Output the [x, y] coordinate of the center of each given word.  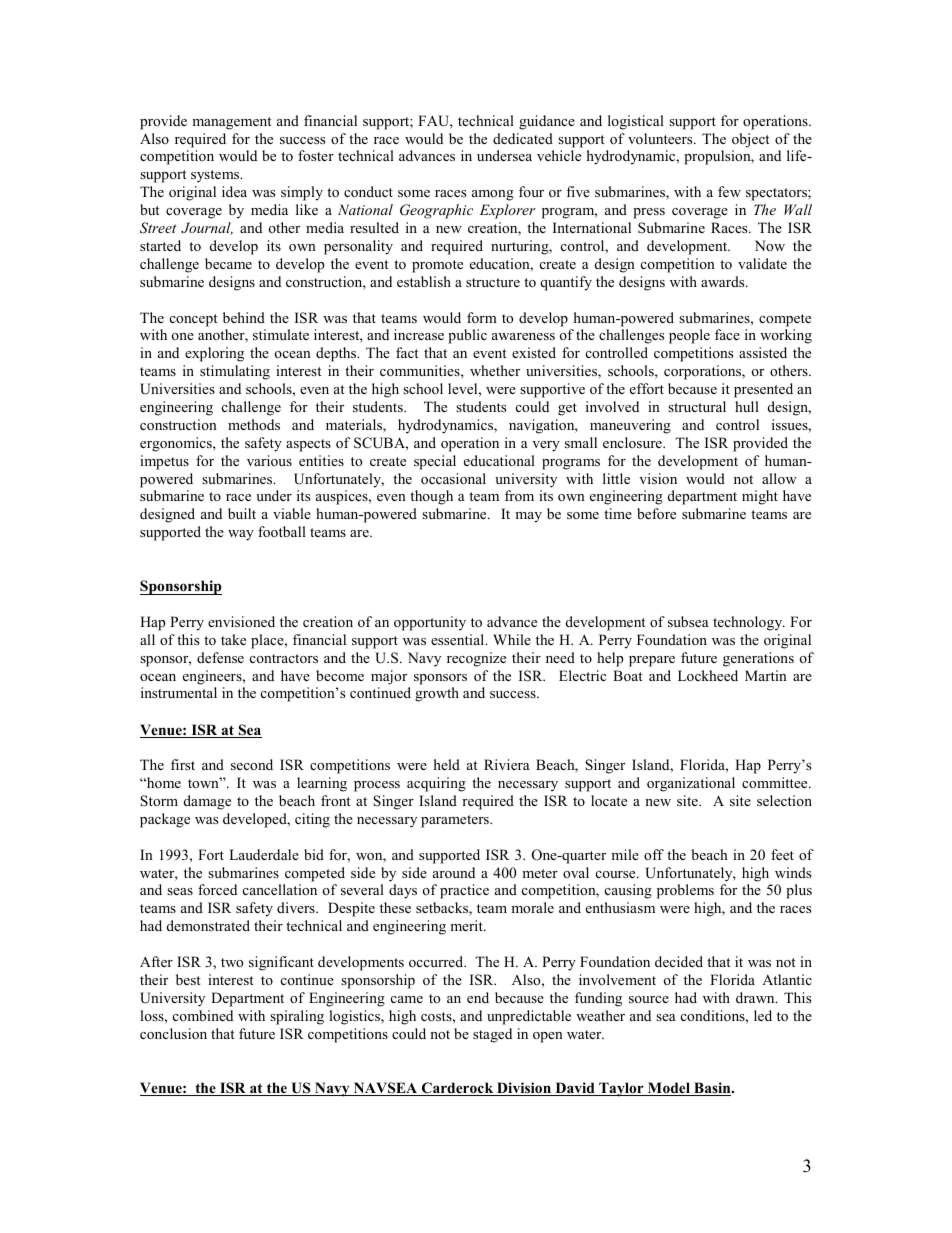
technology [749, 623]
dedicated [523, 138]
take [233, 639]
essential [459, 639]
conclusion [173, 1033]
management [231, 123]
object [750, 140]
